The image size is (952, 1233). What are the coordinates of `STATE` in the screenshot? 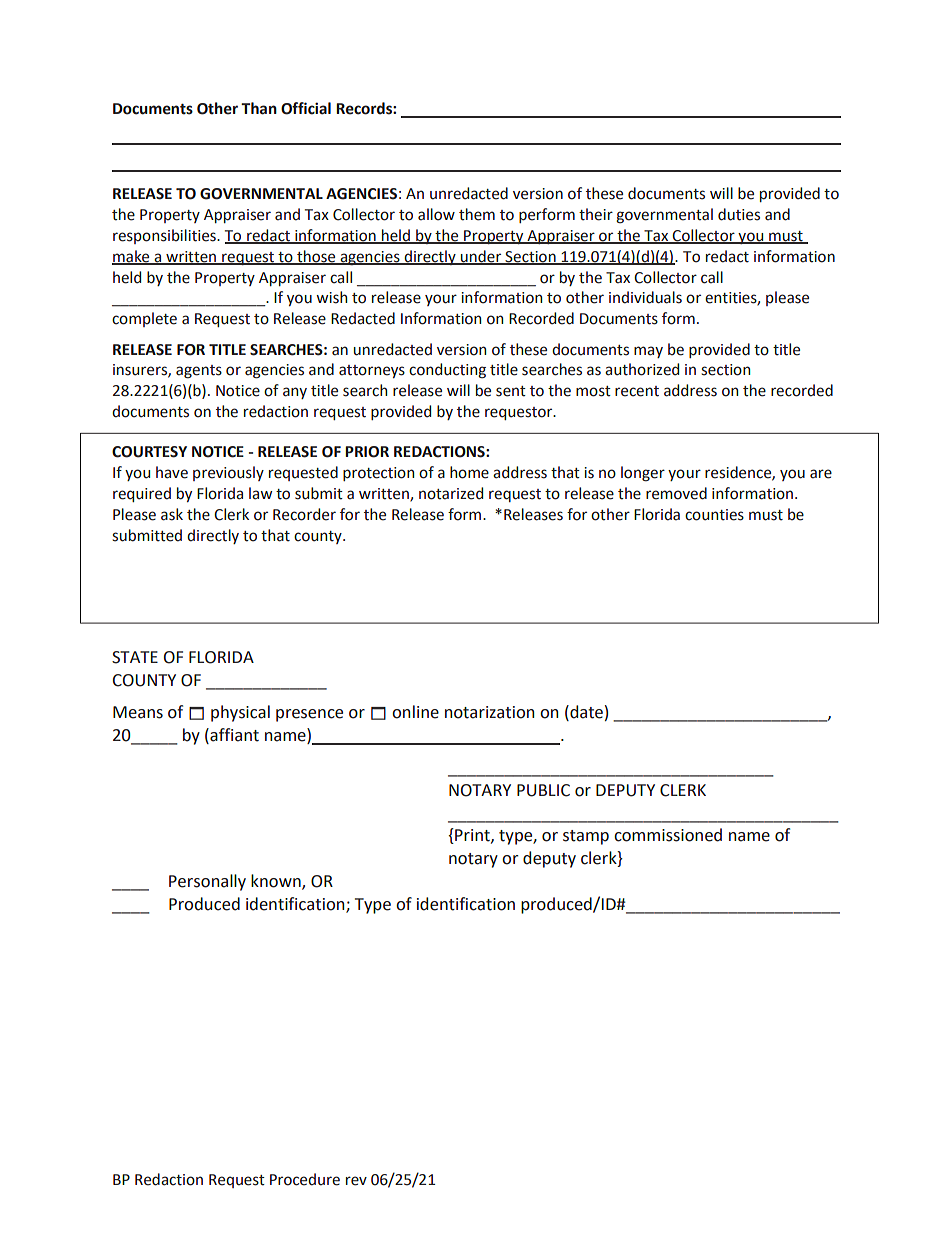 It's located at (135, 657).
